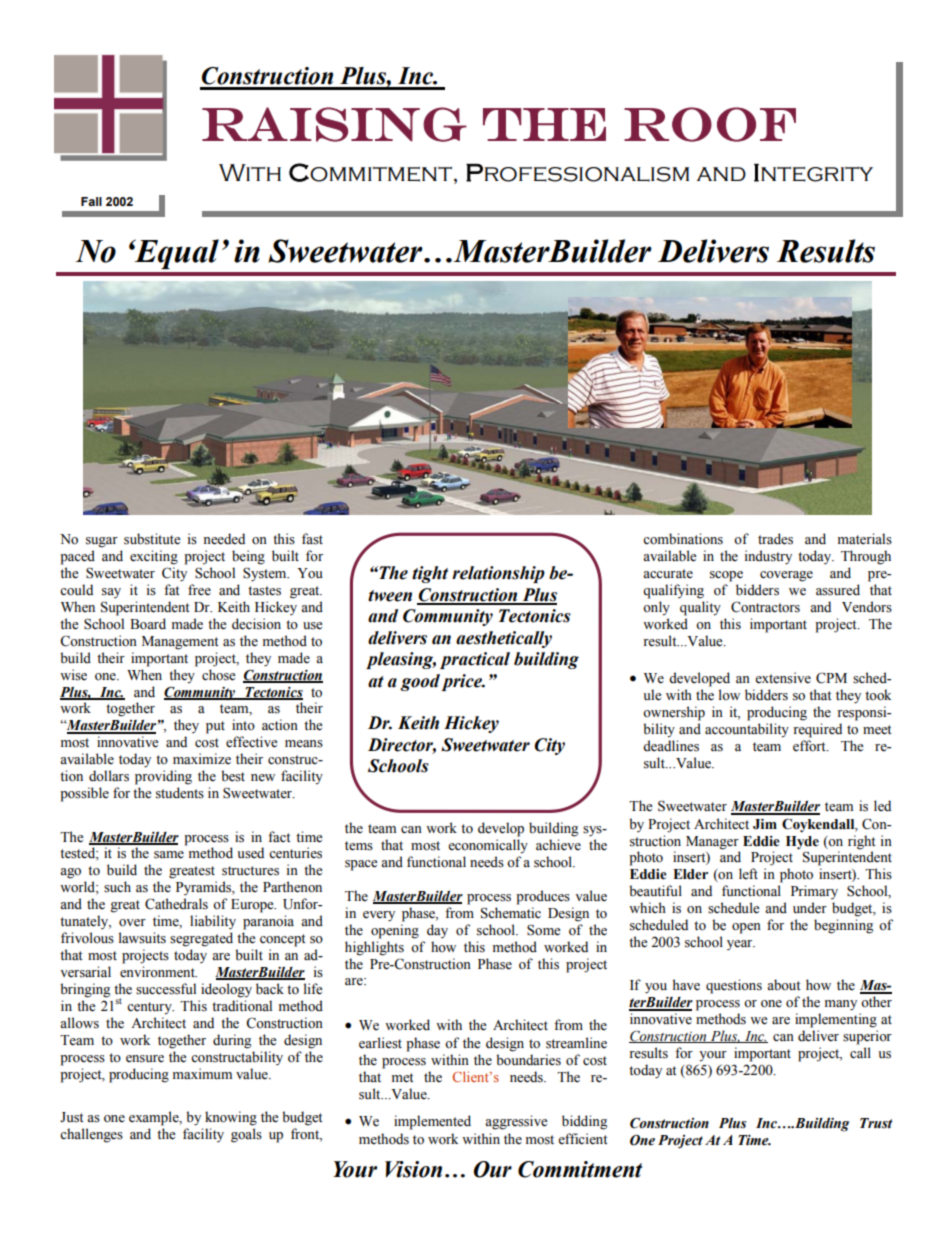 The image size is (952, 1233). What do you see at coordinates (202, 759) in the screenshot?
I see `maximize` at bounding box center [202, 759].
